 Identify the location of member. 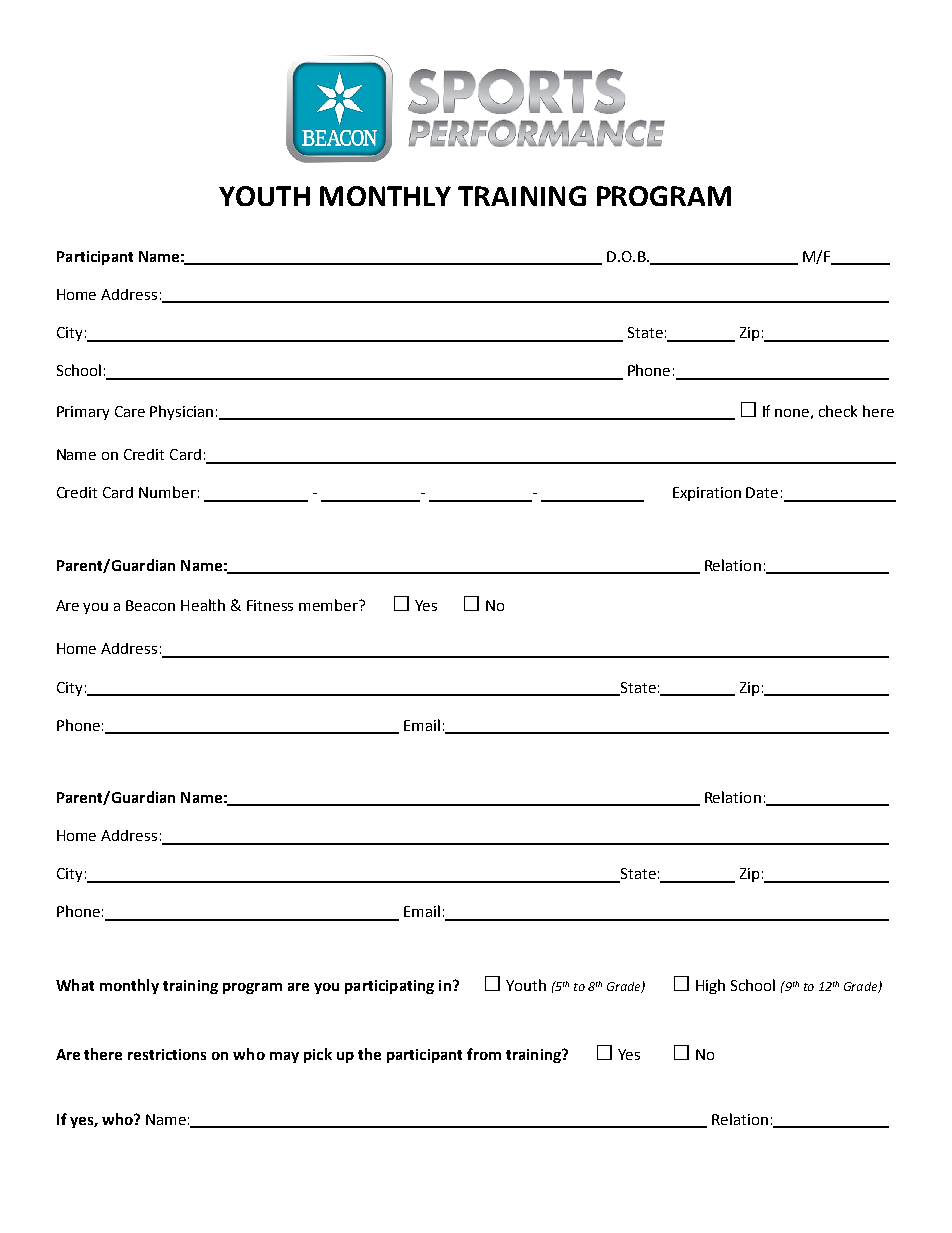
(330, 605).
